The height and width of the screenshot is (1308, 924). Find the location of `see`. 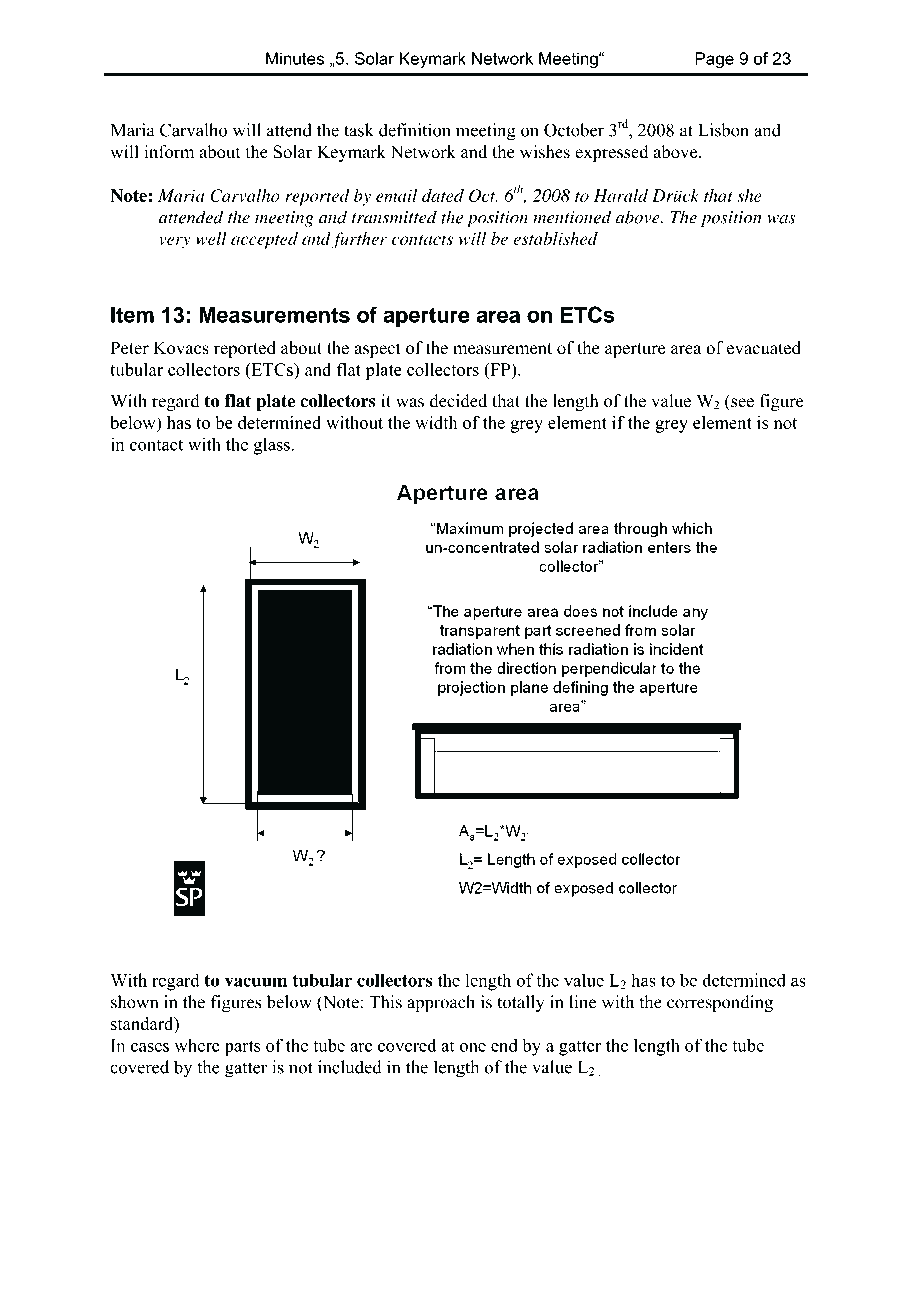

see is located at coordinates (742, 403).
